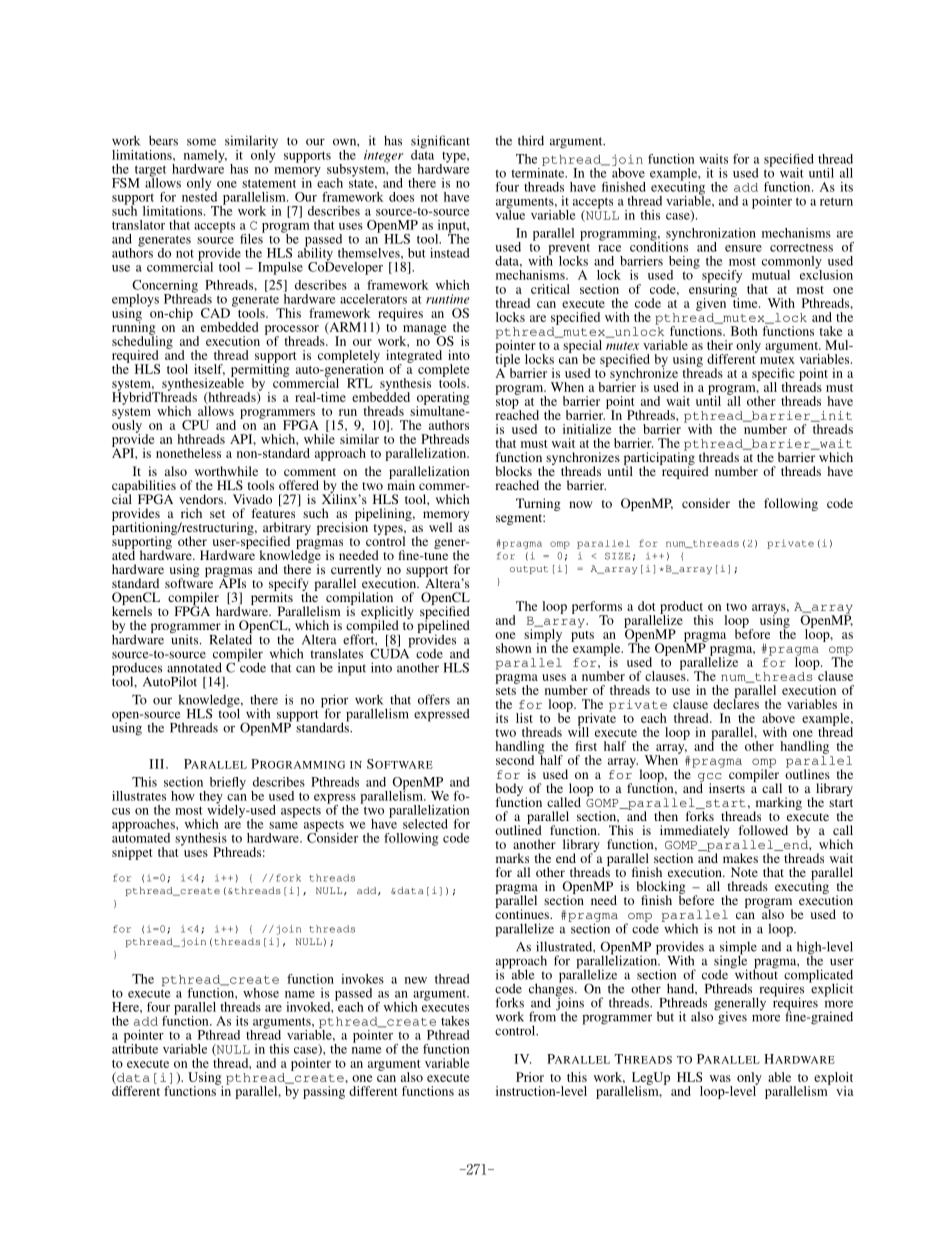  Describe the element at coordinates (544, 1015) in the image. I see `from` at that location.
